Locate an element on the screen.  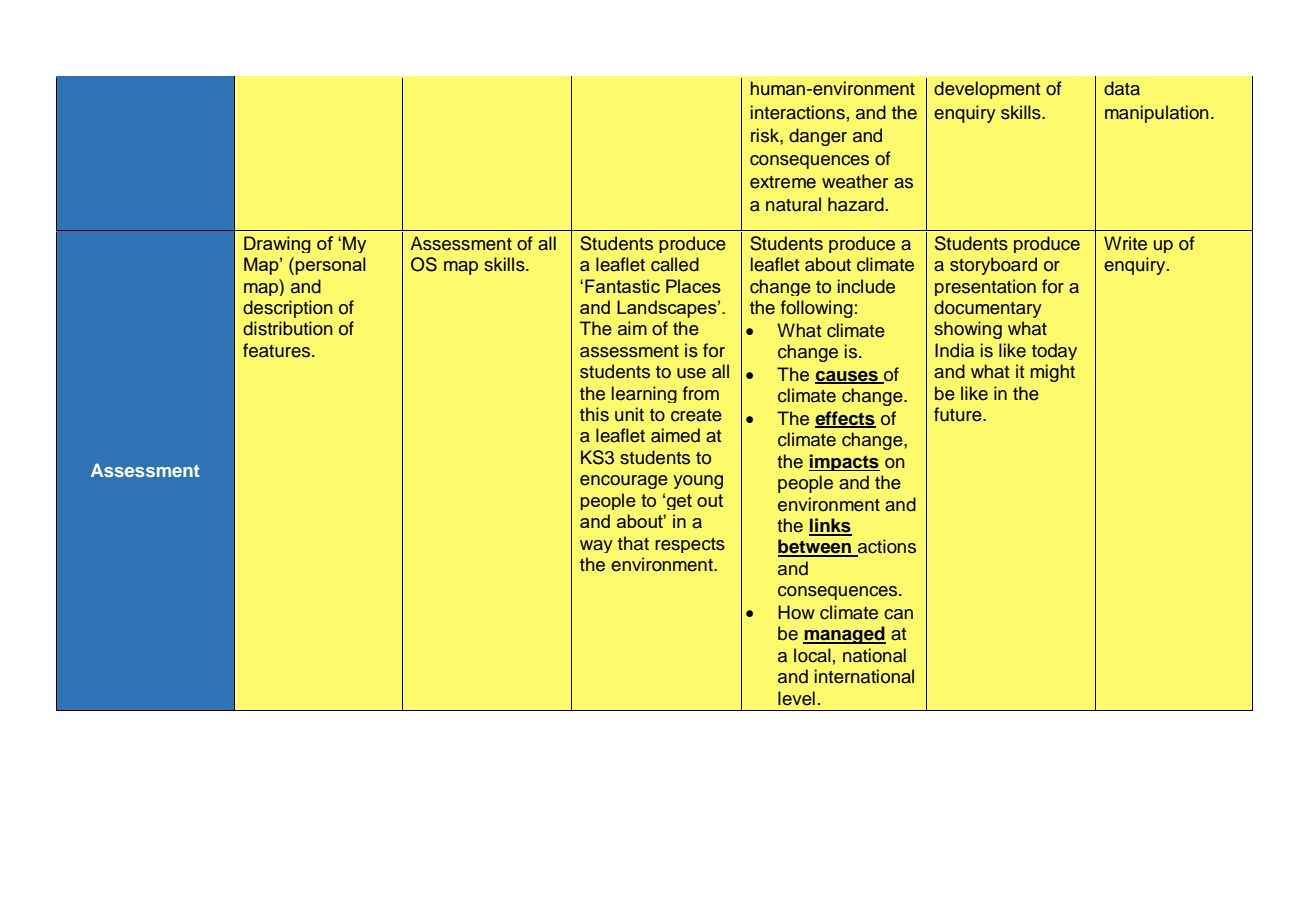
Drawing is located at coordinates (277, 244).
